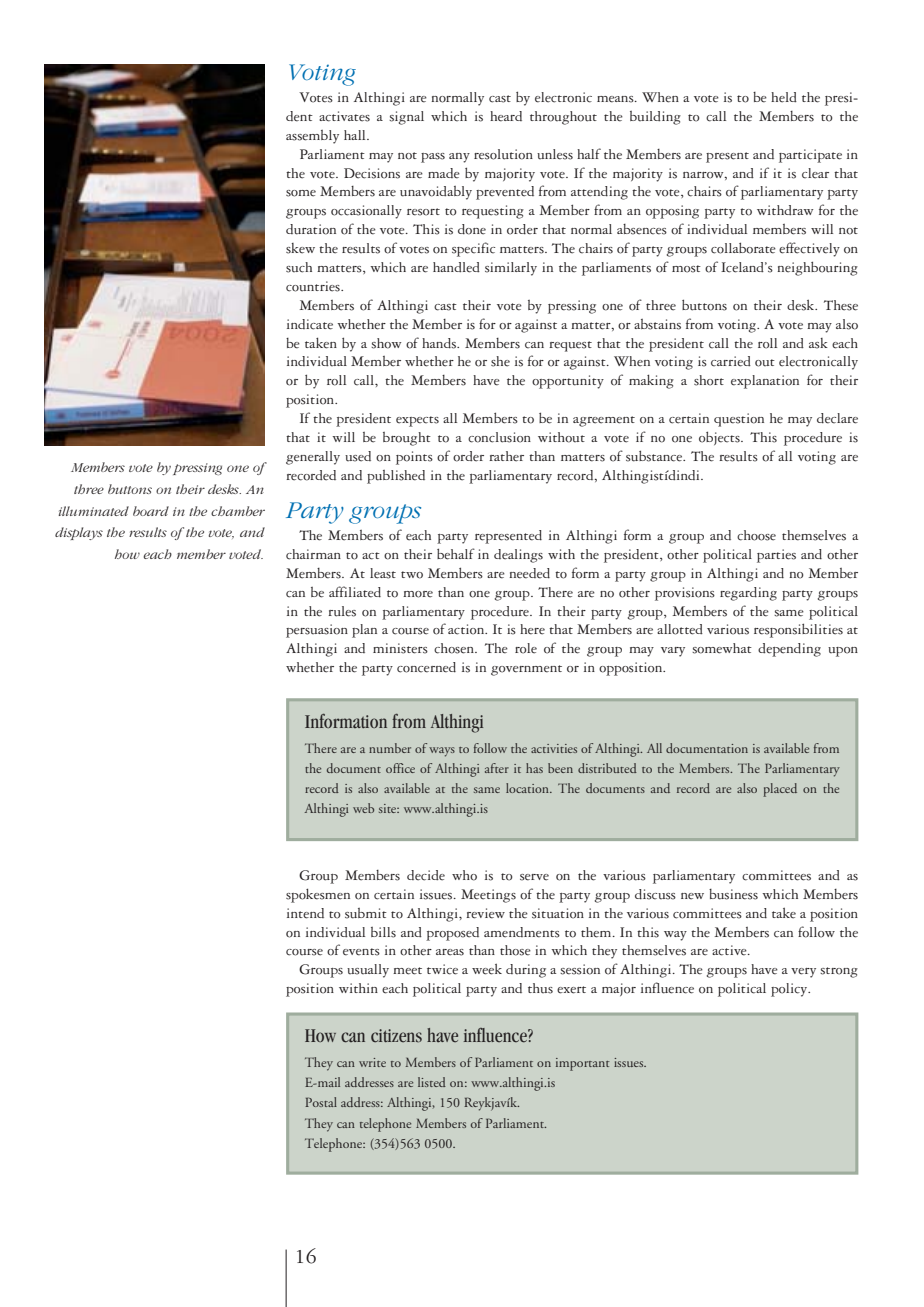  Describe the element at coordinates (784, 97) in the screenshot. I see `held` at that location.
